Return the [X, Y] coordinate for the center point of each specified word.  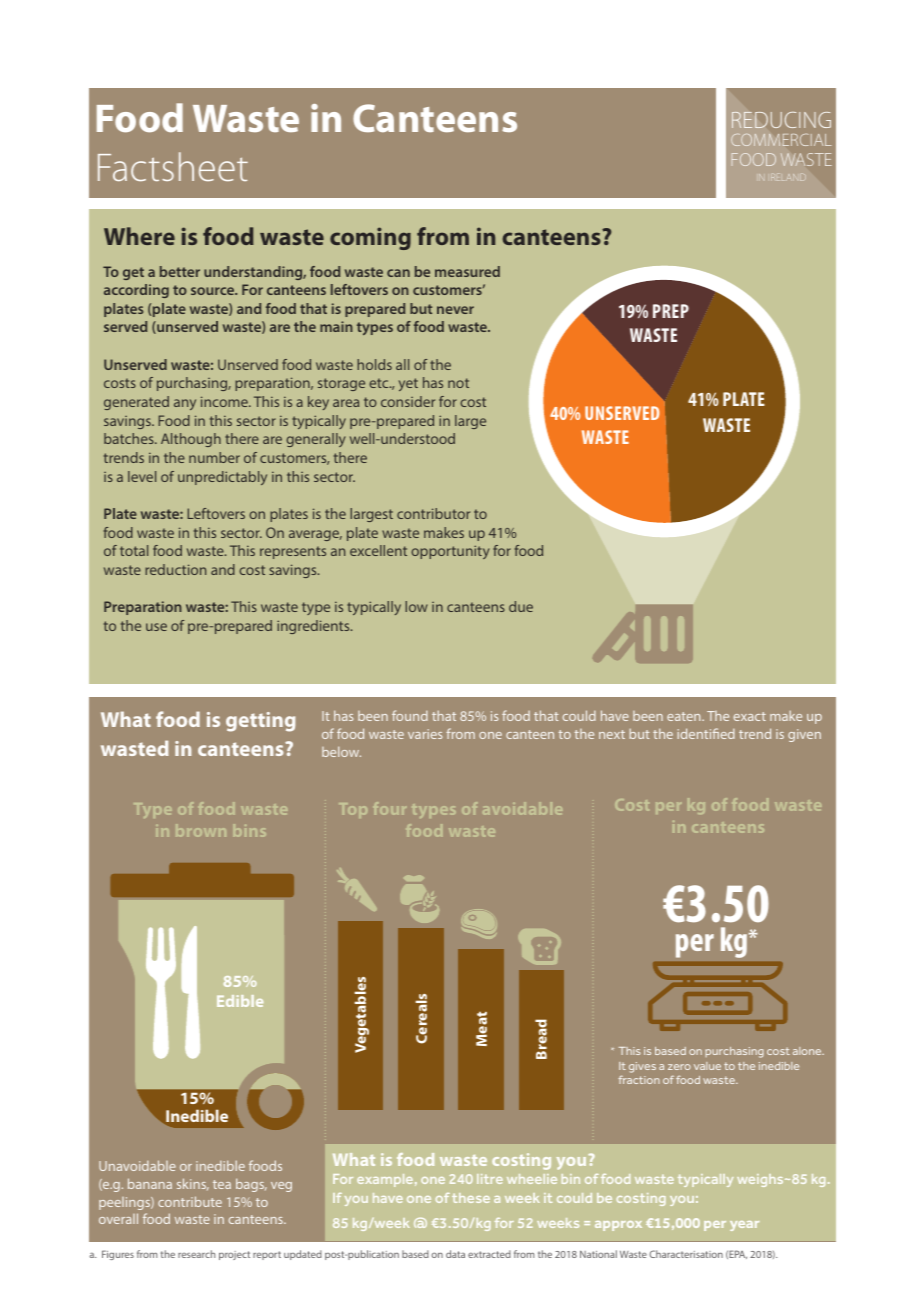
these [471, 1198]
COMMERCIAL [781, 139]
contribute [190, 1201]
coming [370, 238]
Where [139, 236]
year [744, 1226]
